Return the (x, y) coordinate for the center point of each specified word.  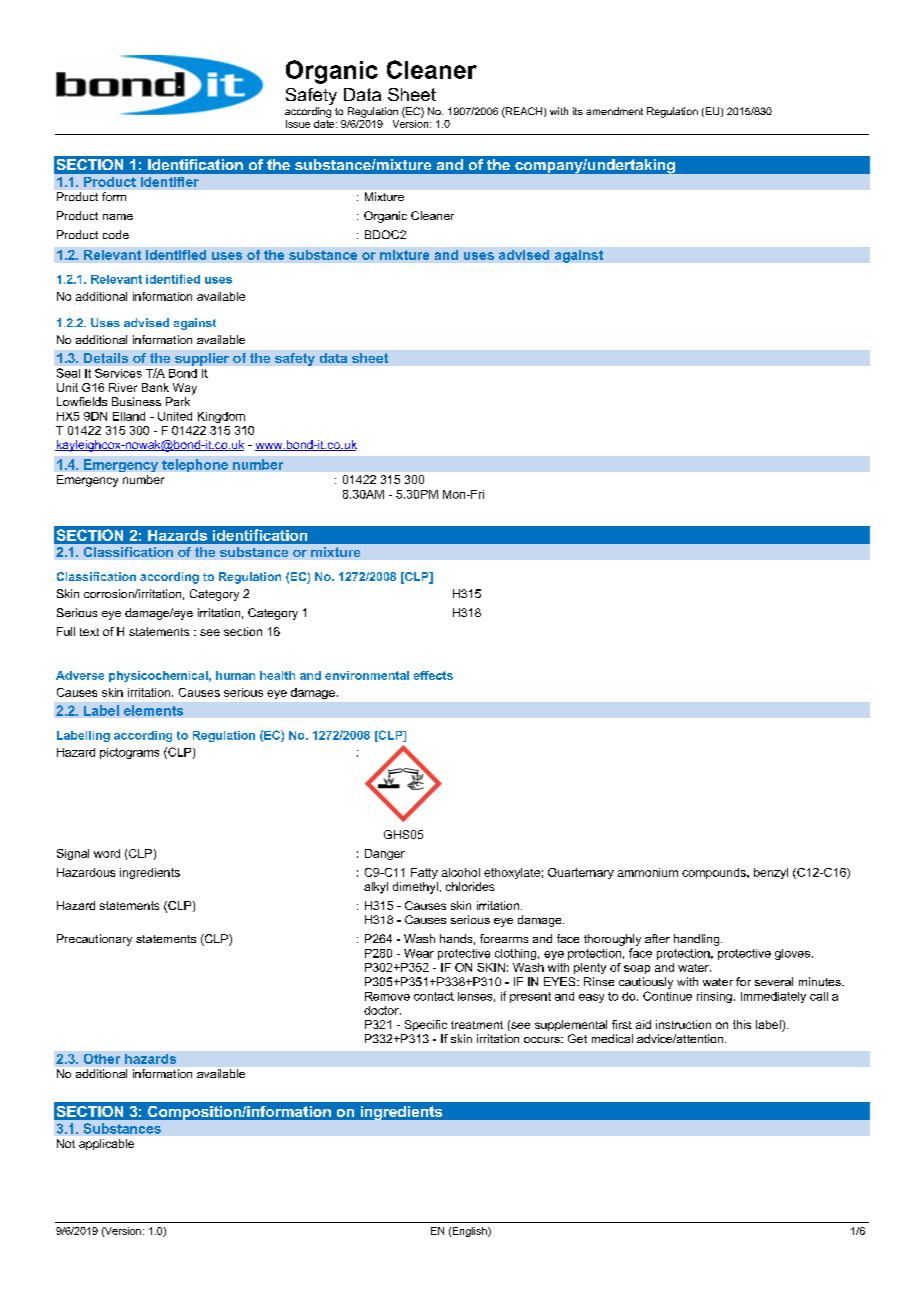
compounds (715, 873)
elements (153, 710)
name (118, 217)
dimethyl (415, 888)
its (578, 111)
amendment (614, 111)
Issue (298, 124)
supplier (202, 359)
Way (185, 389)
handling (698, 940)
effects (433, 675)
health (277, 675)
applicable (106, 1144)
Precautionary (94, 940)
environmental (367, 675)
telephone (195, 465)
